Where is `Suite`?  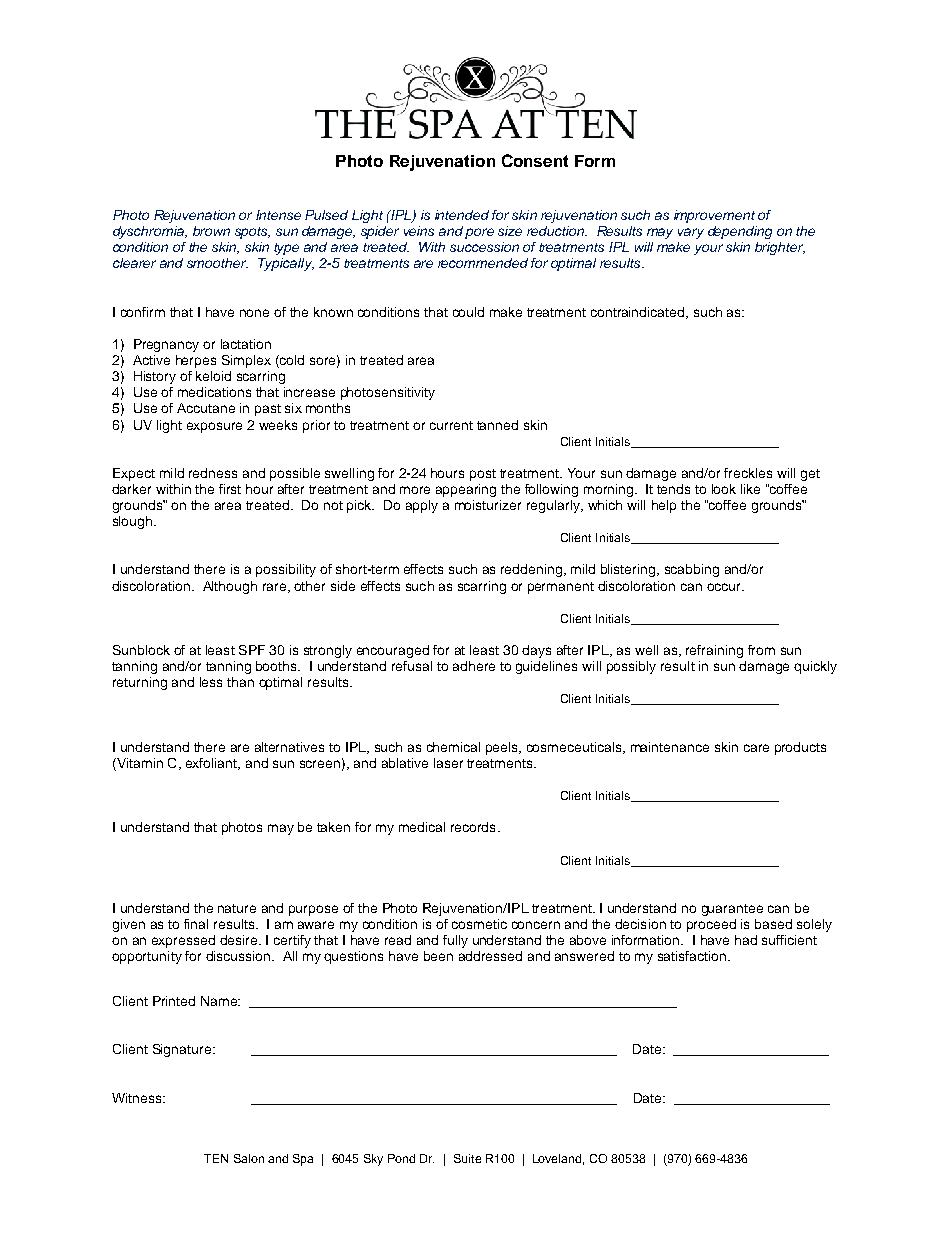 Suite is located at coordinates (467, 1158).
